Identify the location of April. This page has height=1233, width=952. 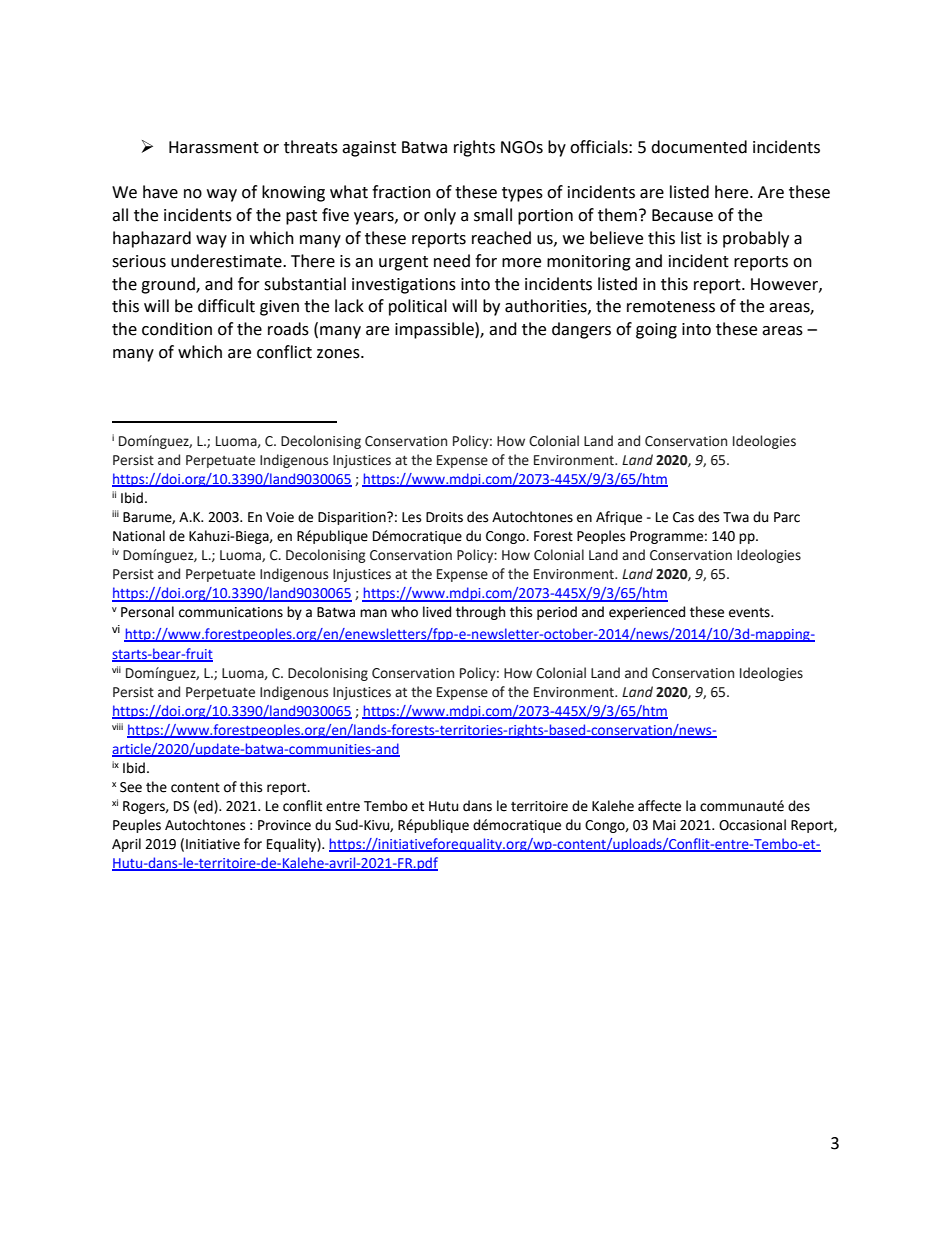
(126, 845).
